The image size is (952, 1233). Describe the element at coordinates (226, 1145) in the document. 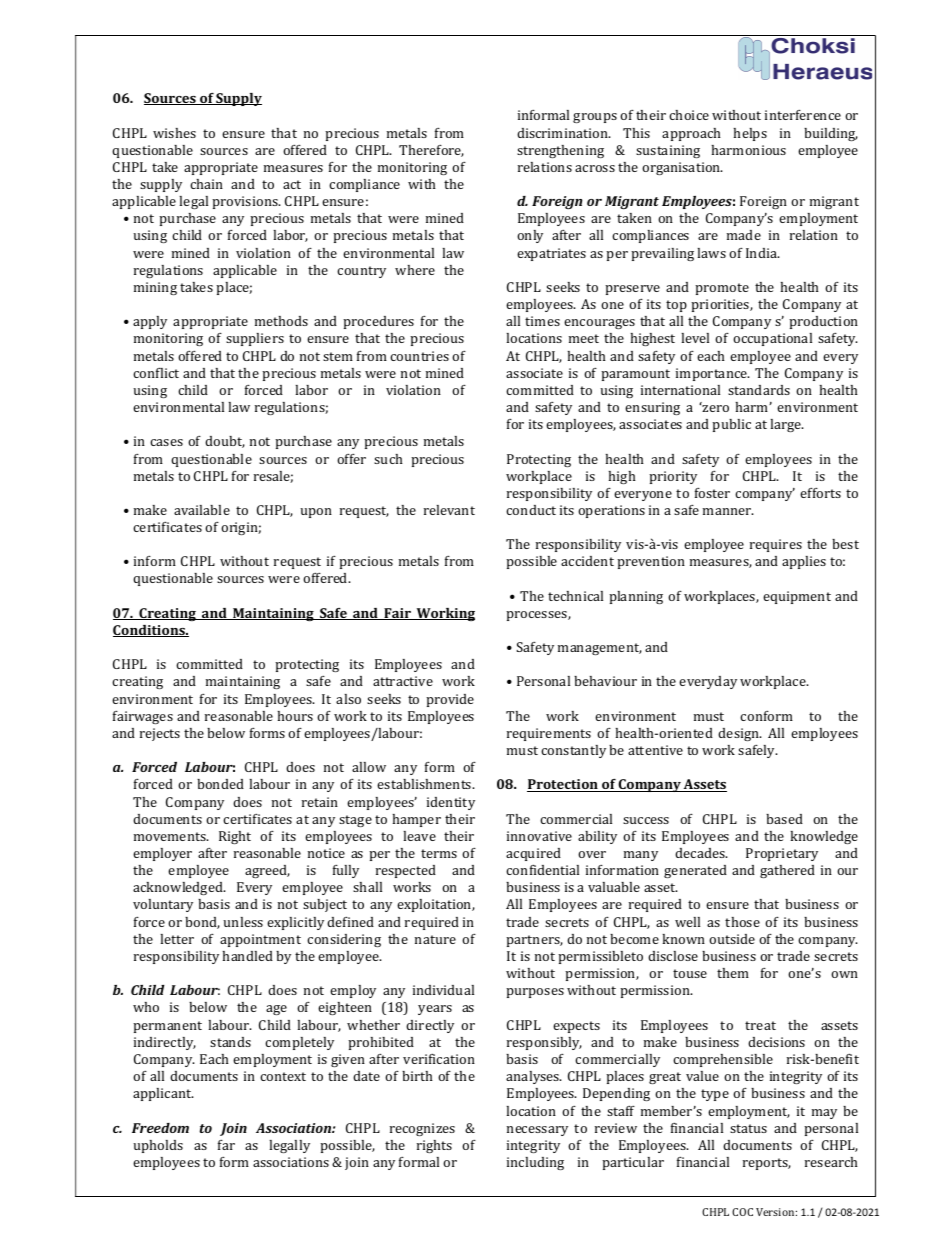

I see `far` at that location.
